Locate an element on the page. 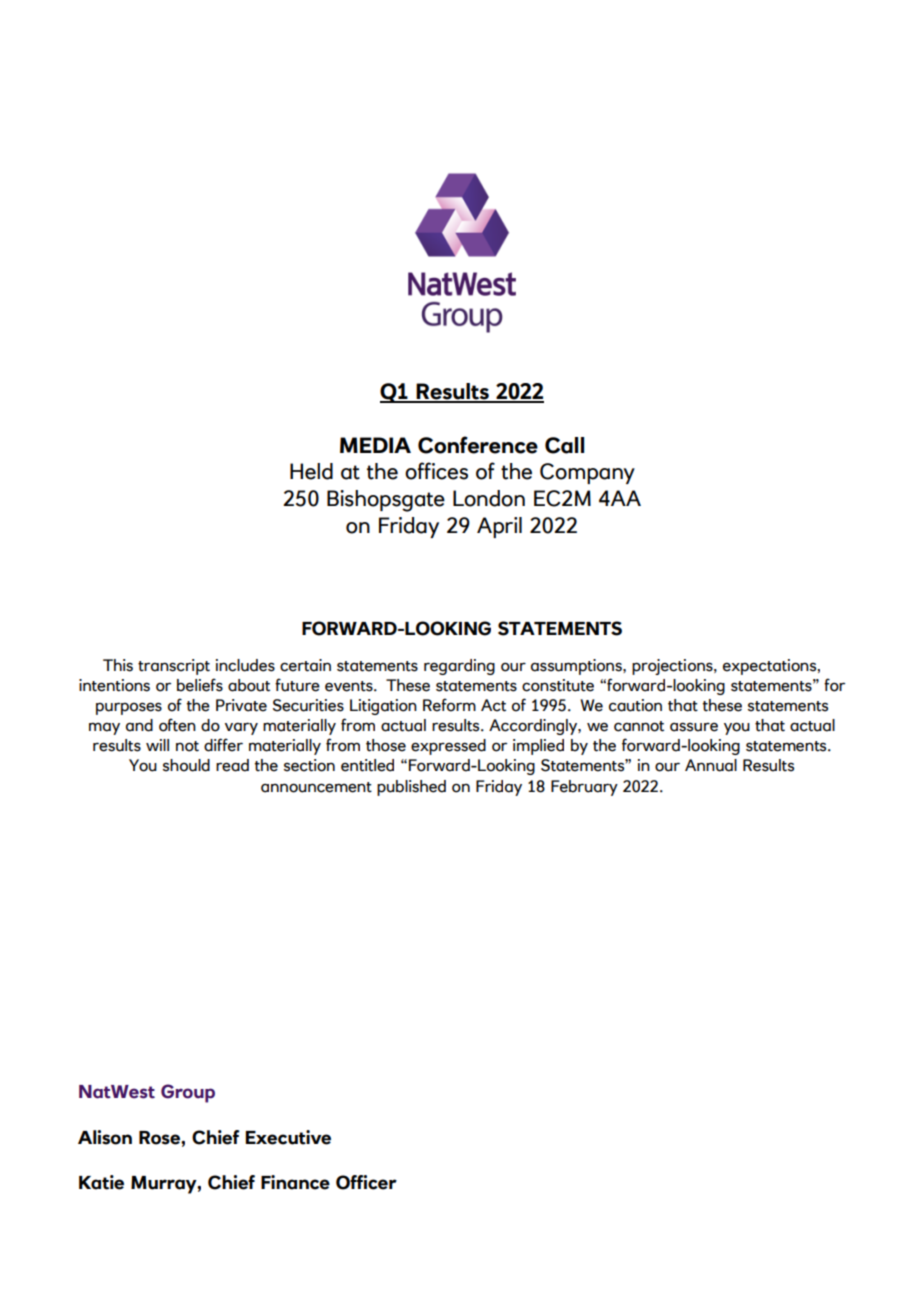 Image resolution: width=924 pixels, height=1308 pixels. Company is located at coordinates (587, 473).
